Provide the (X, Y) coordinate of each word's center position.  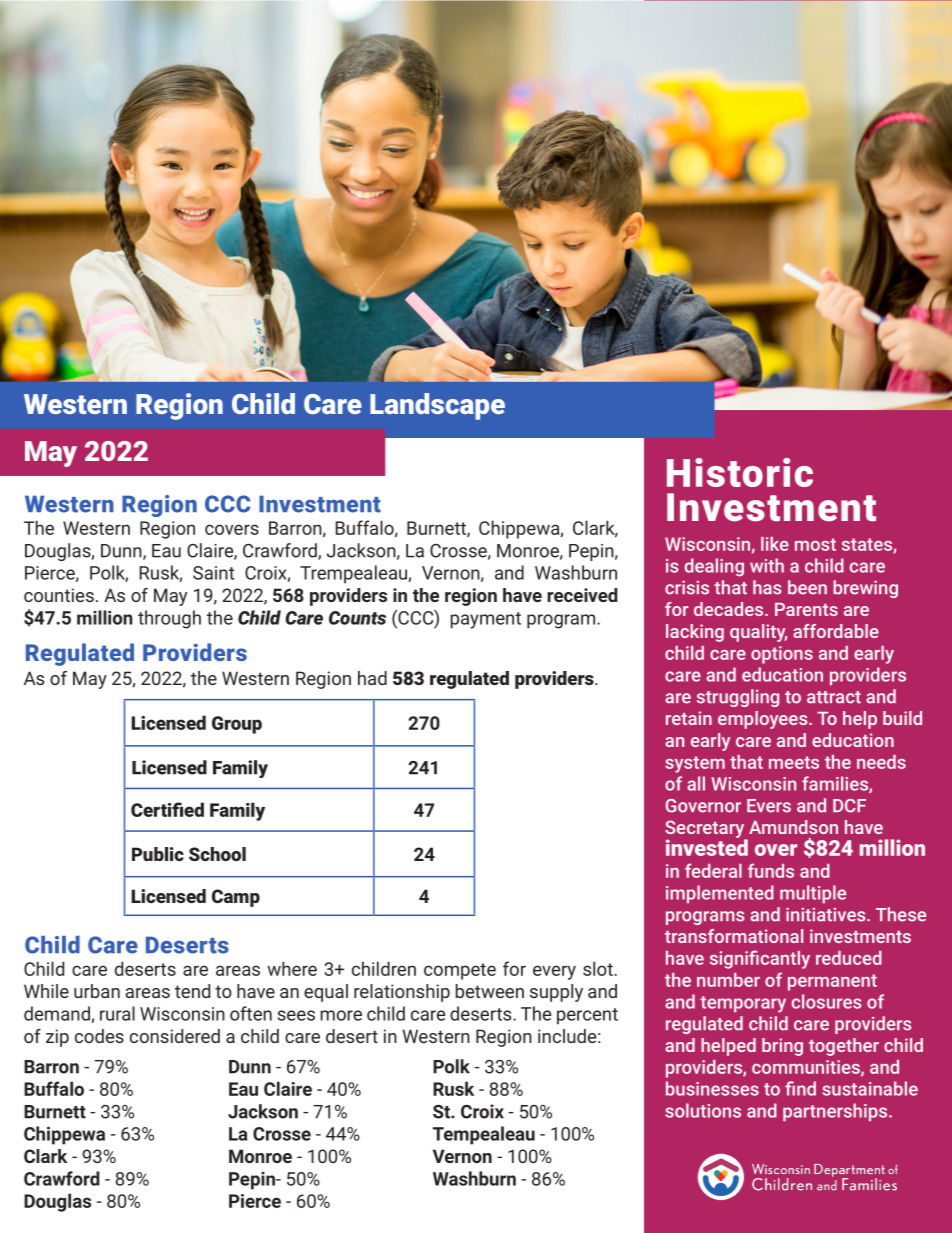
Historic (740, 472)
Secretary (706, 830)
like (775, 544)
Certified (167, 809)
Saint (213, 573)
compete (460, 971)
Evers (769, 806)
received (582, 595)
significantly (760, 959)
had (372, 678)
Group (237, 725)
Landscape (437, 406)
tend (192, 991)
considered (175, 1036)
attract (834, 697)
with (767, 565)
